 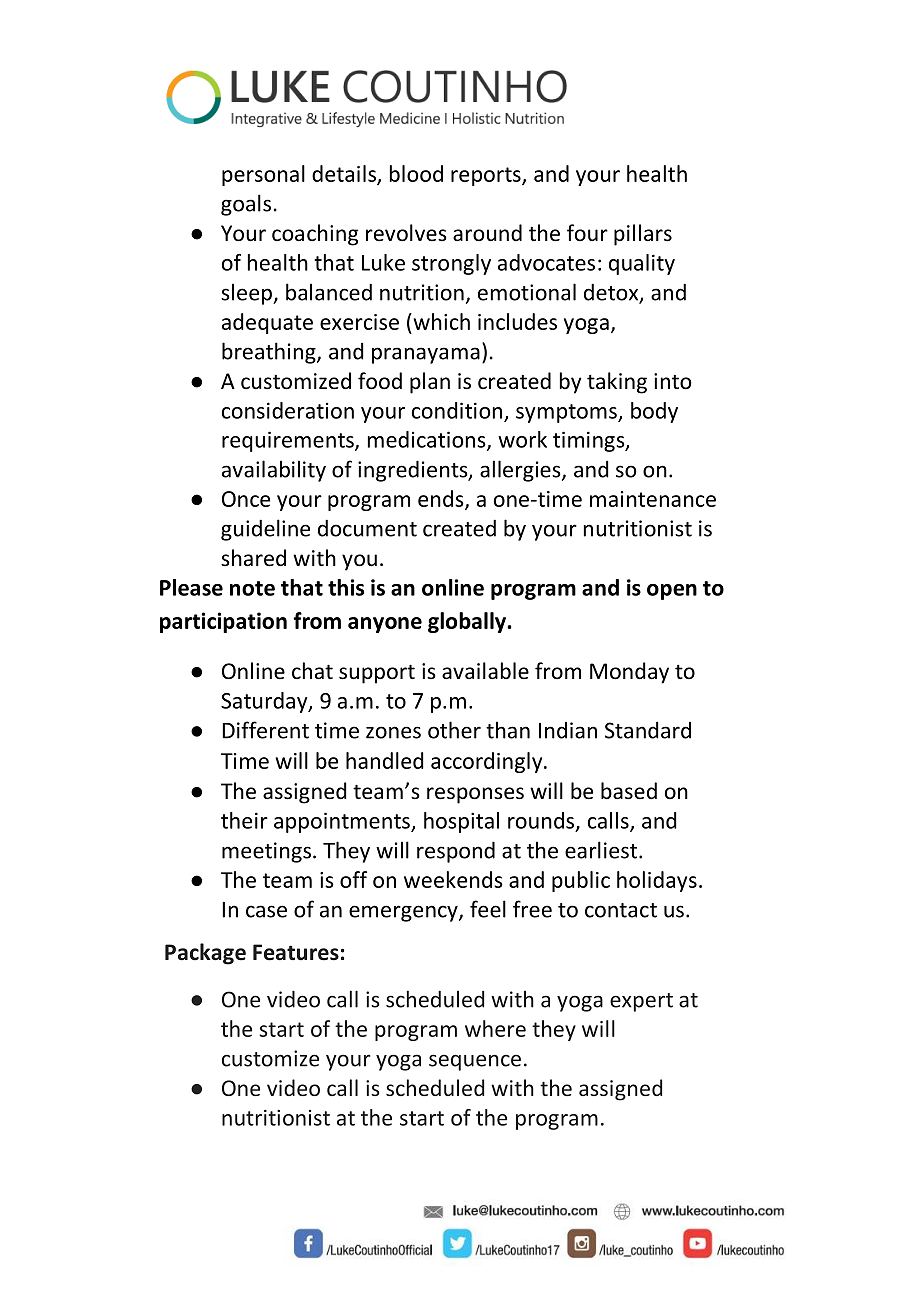 What do you see at coordinates (629, 673) in the page?
I see `Monday` at bounding box center [629, 673].
